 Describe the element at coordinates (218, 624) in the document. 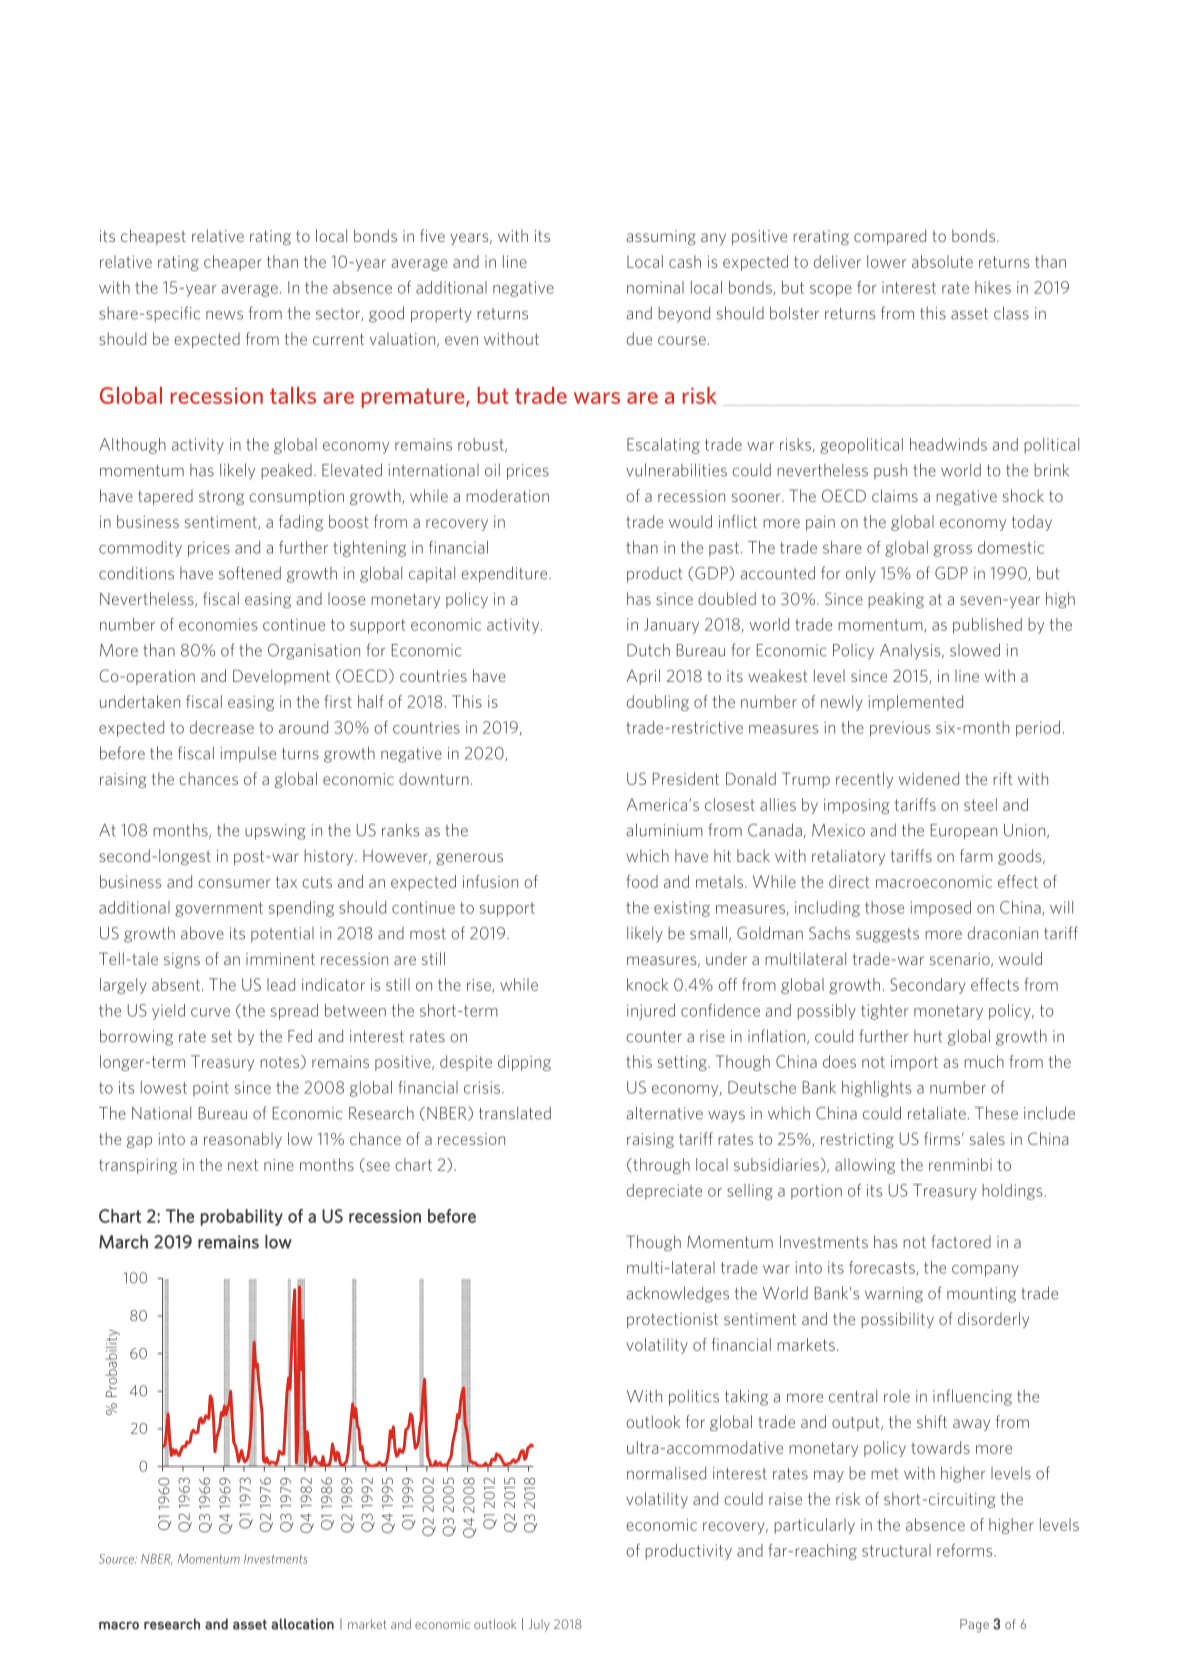

I see `economies` at that location.
